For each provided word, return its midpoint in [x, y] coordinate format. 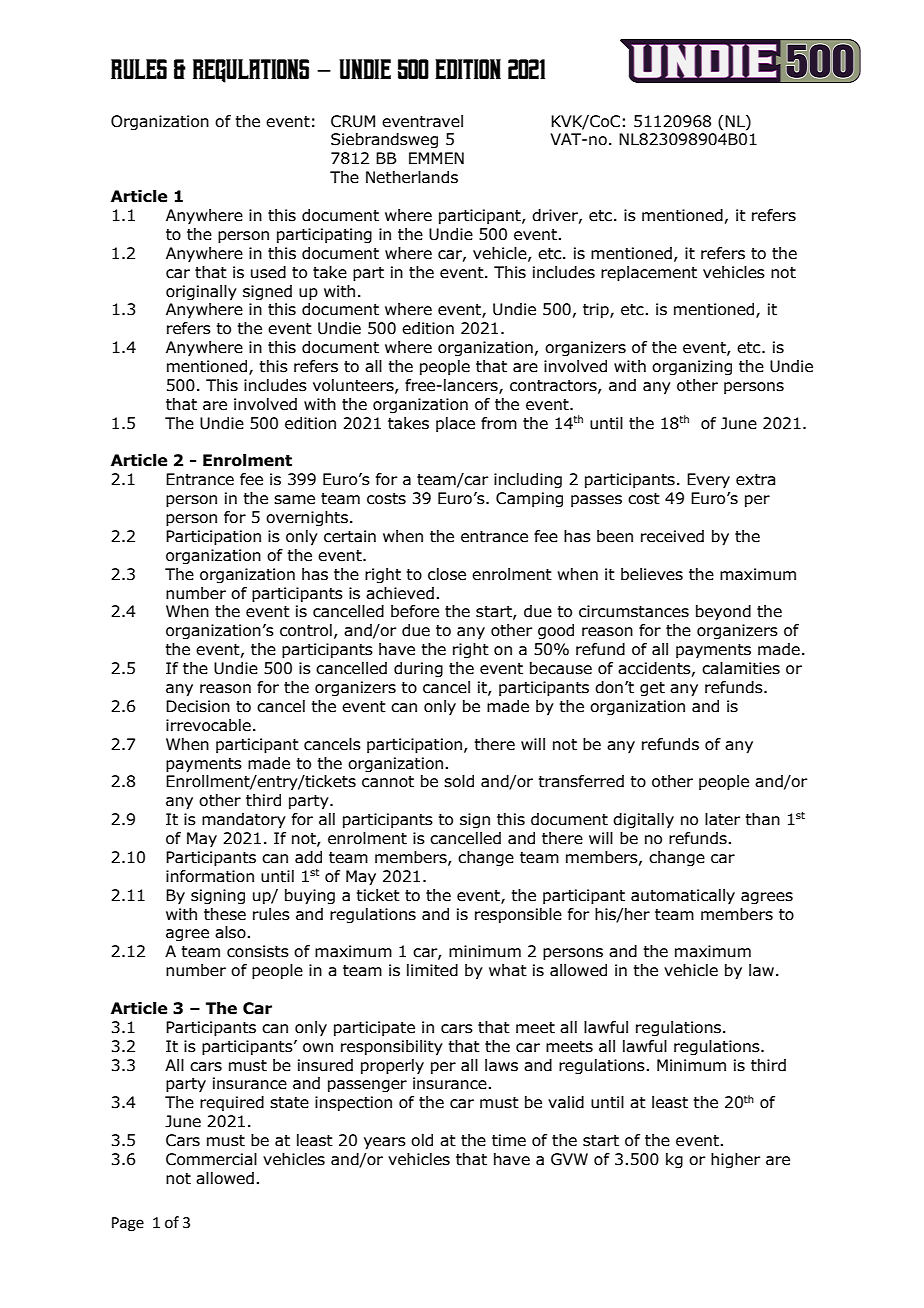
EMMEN [436, 158]
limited [432, 970]
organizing [692, 367]
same [294, 500]
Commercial [211, 1159]
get [652, 689]
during [418, 669]
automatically [683, 896]
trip [597, 310]
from [499, 423]
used [268, 272]
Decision [198, 706]
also [230, 932]
